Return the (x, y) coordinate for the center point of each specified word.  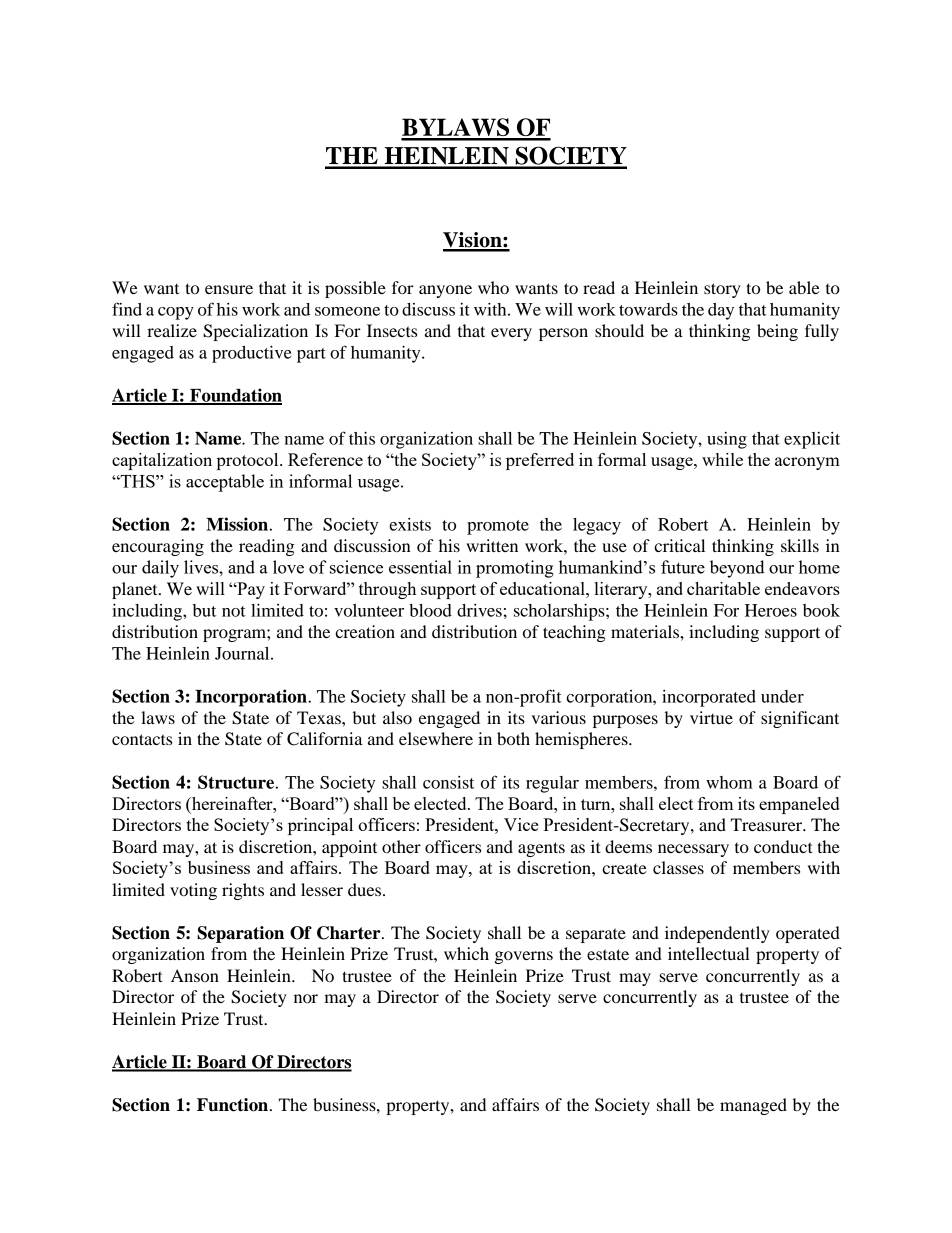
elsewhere (436, 738)
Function (232, 1105)
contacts (142, 739)
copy (176, 313)
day (721, 311)
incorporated (709, 698)
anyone (445, 291)
